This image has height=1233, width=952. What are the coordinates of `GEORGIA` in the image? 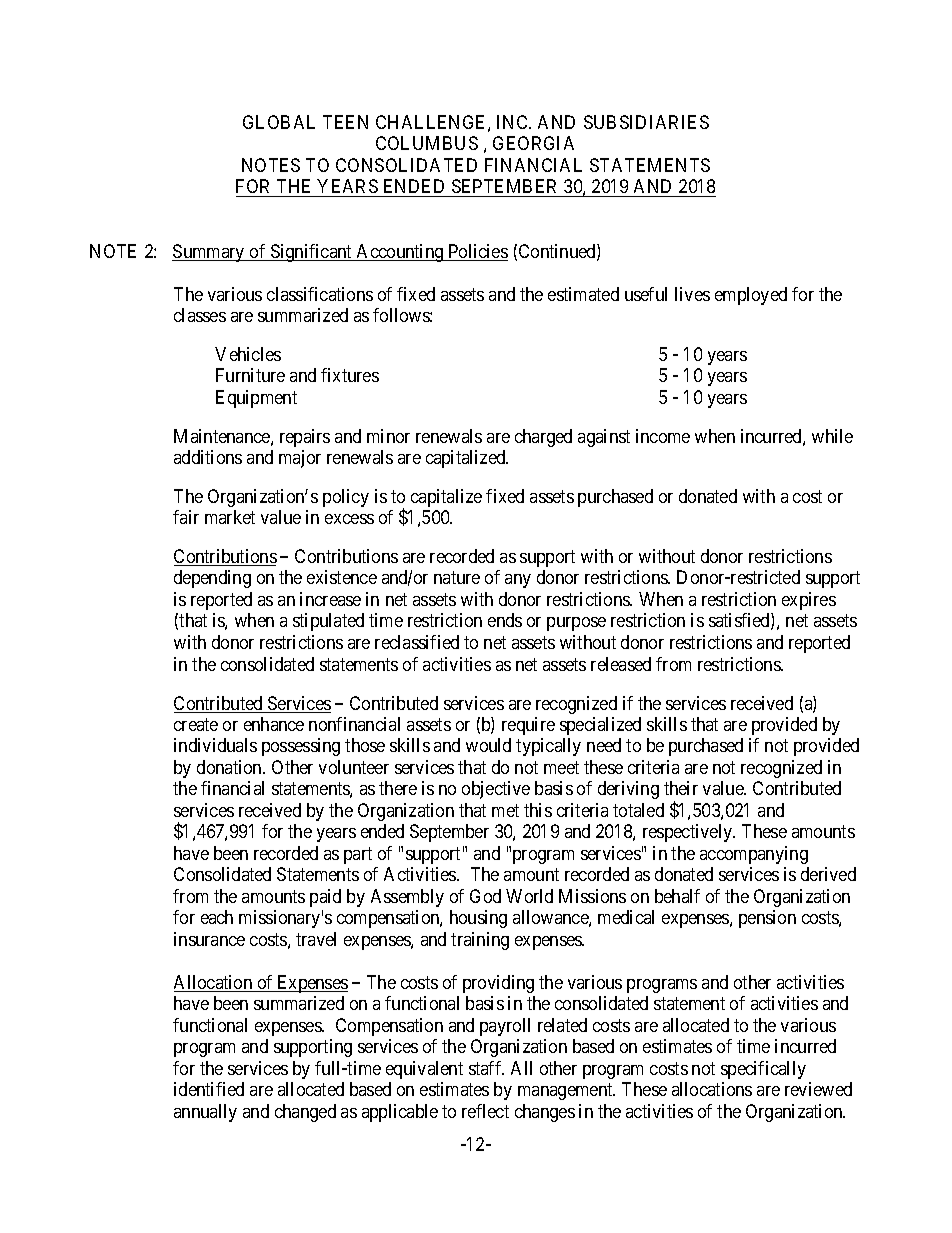 It's located at (533, 143).
